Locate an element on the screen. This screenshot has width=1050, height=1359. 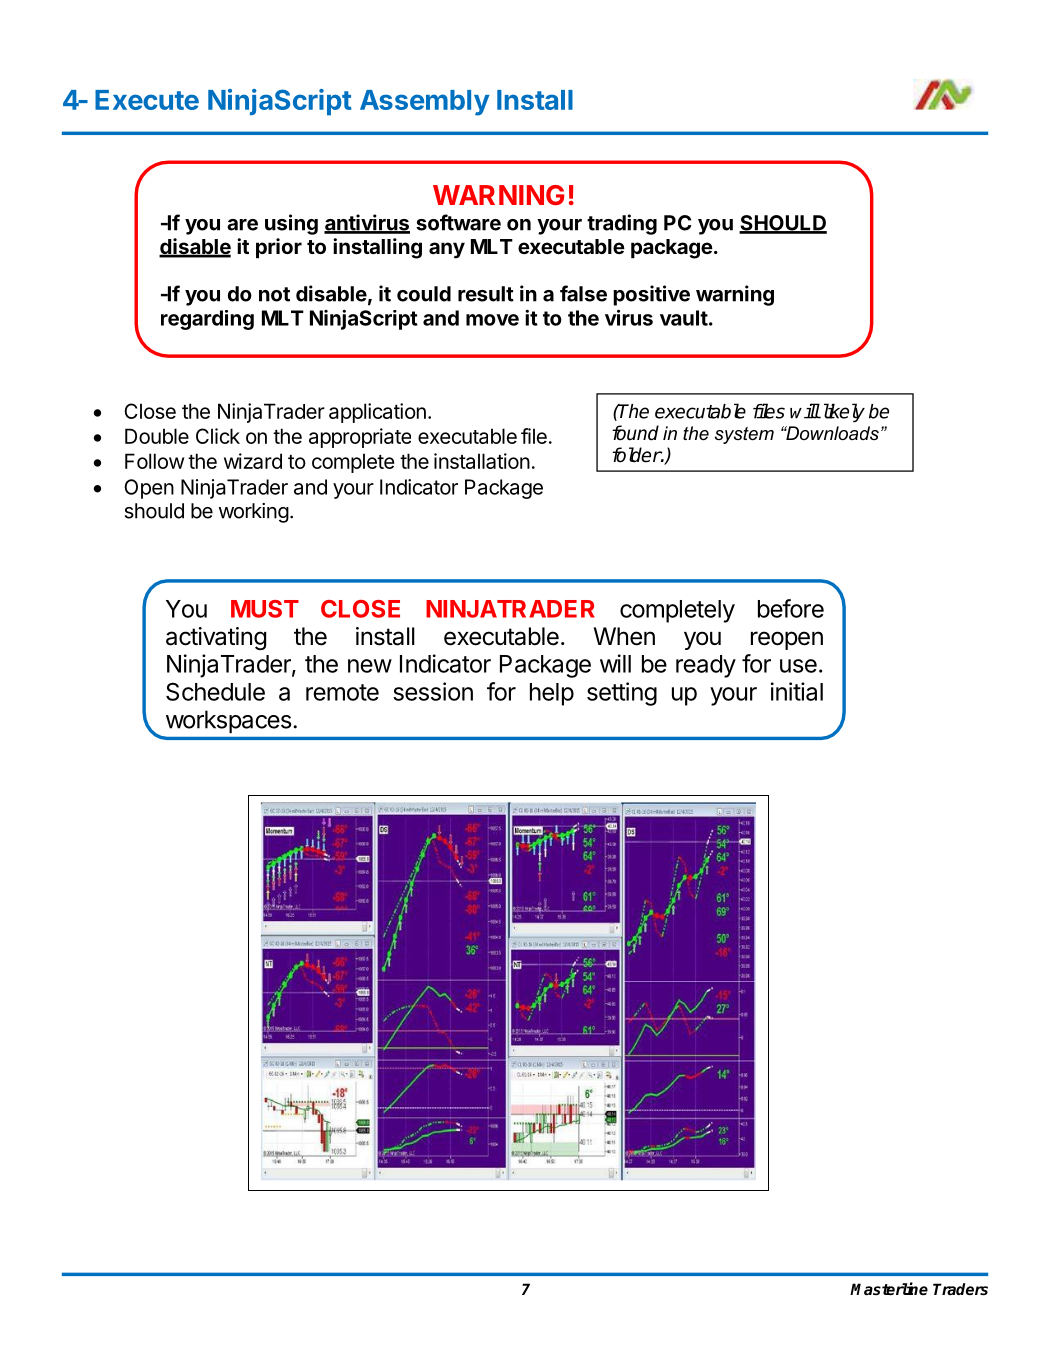
use is located at coordinates (798, 666).
